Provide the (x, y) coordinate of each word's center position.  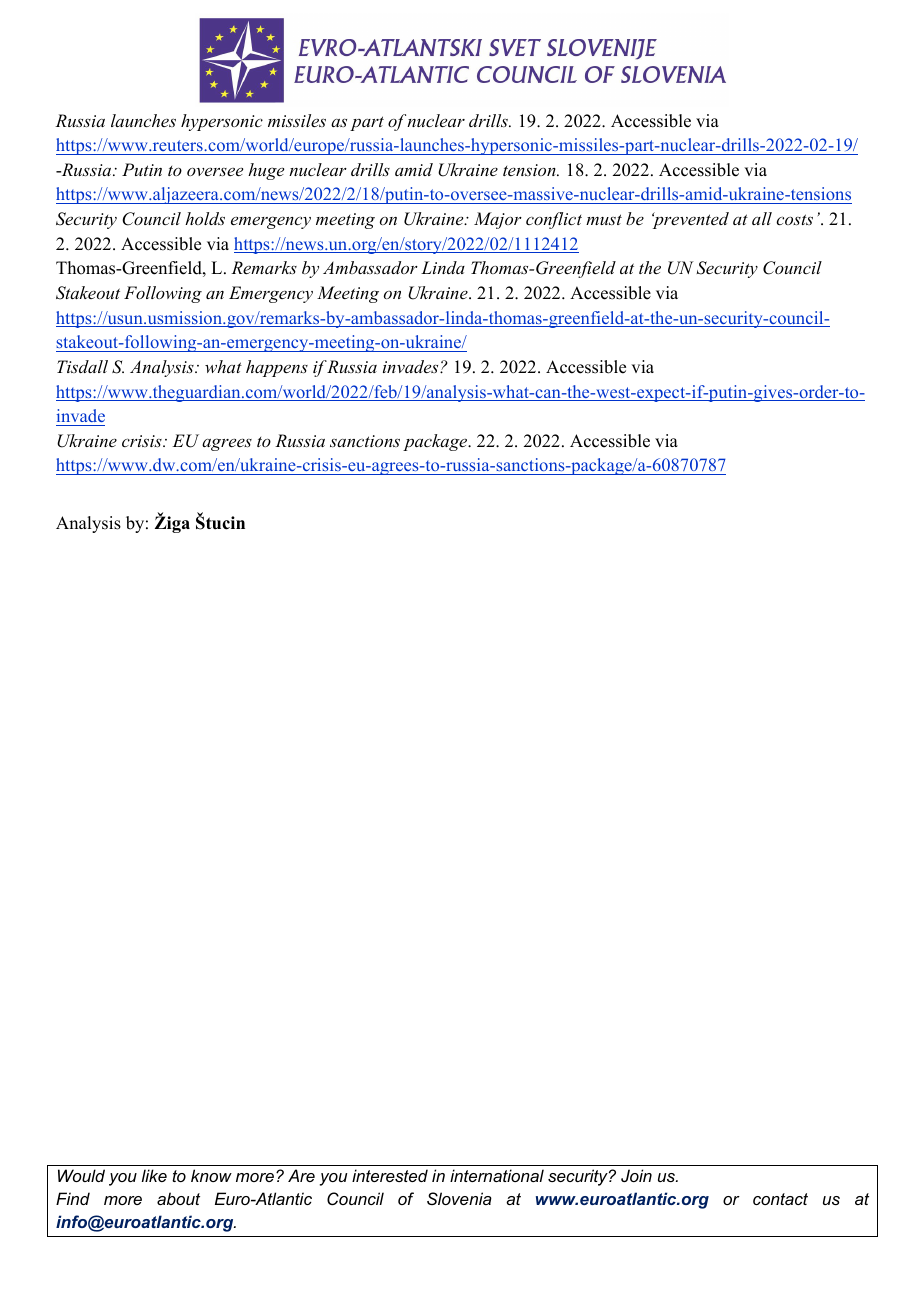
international (497, 1175)
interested (390, 1175)
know (211, 1175)
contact (780, 1199)
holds (205, 218)
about (178, 1198)
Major (498, 220)
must (604, 219)
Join (636, 1175)
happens (277, 368)
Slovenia (459, 1198)
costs (794, 219)
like (154, 1175)
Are (301, 1175)
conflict (554, 220)
